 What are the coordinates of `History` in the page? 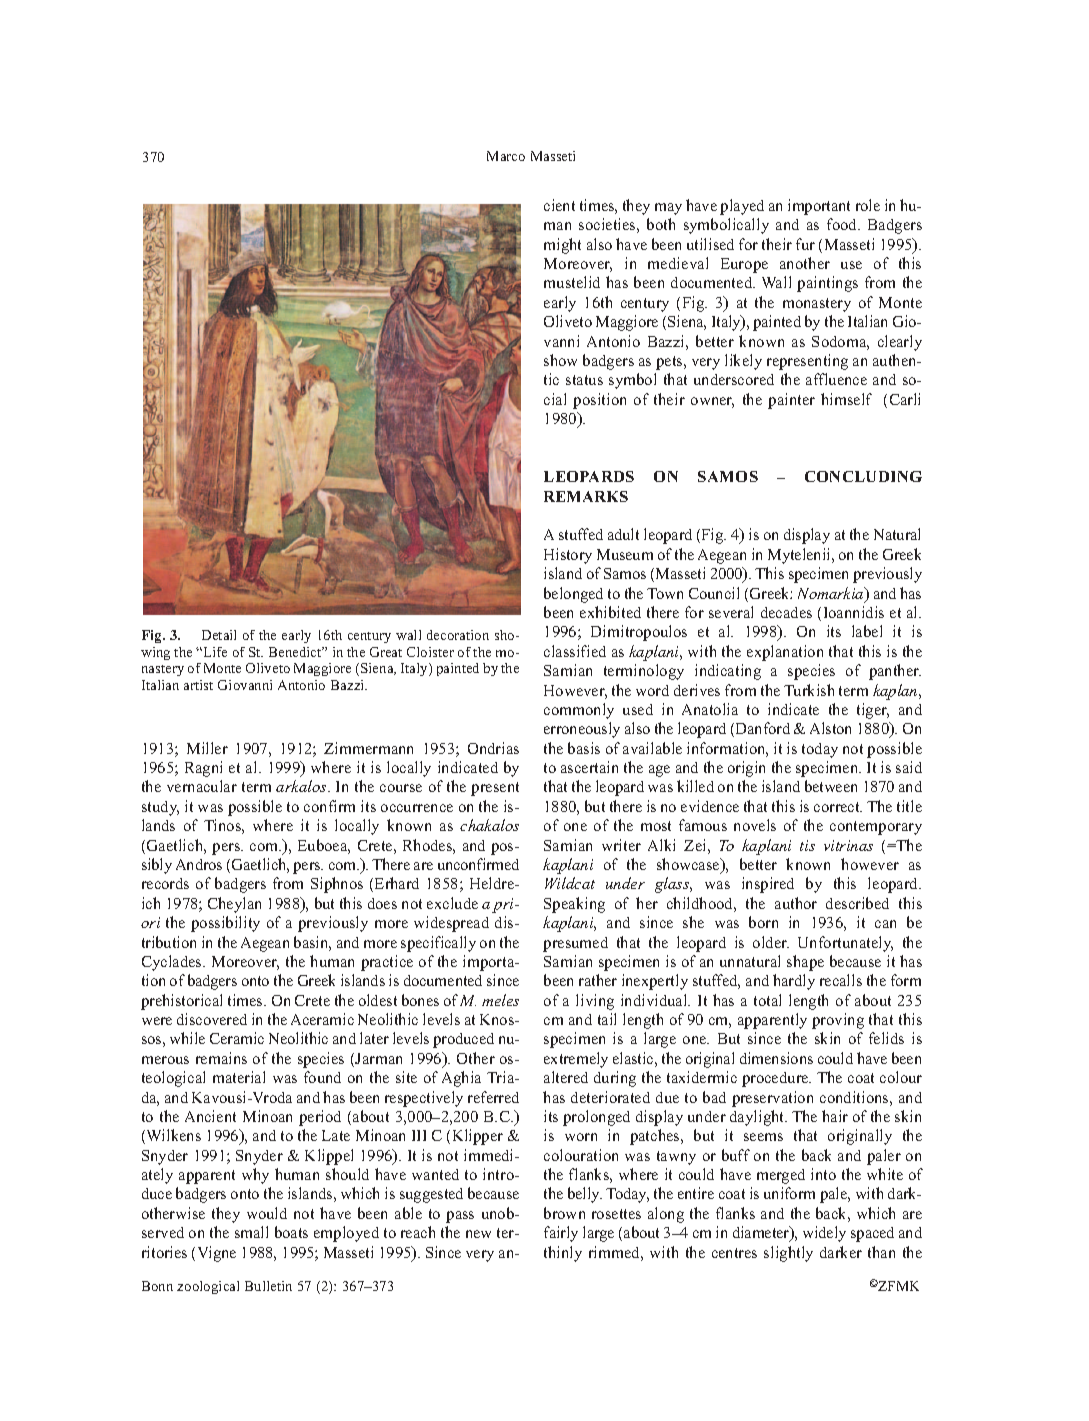 It's located at (568, 556).
